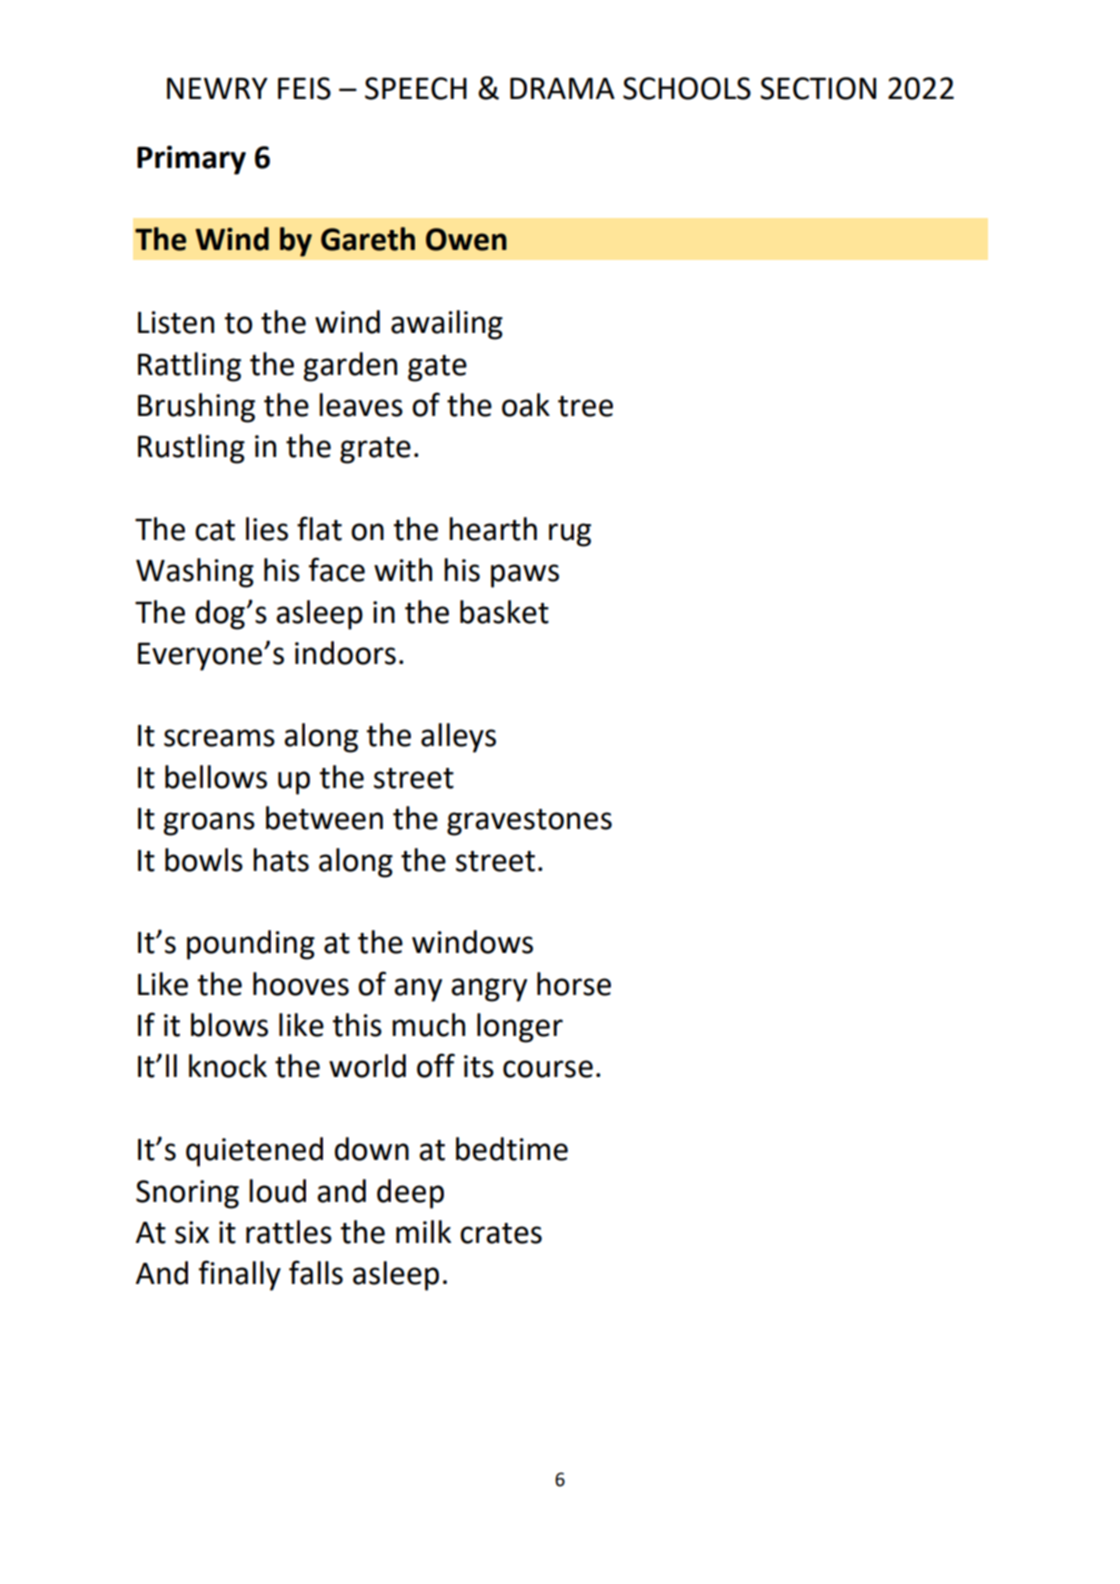  I want to click on hats, so click(281, 860).
